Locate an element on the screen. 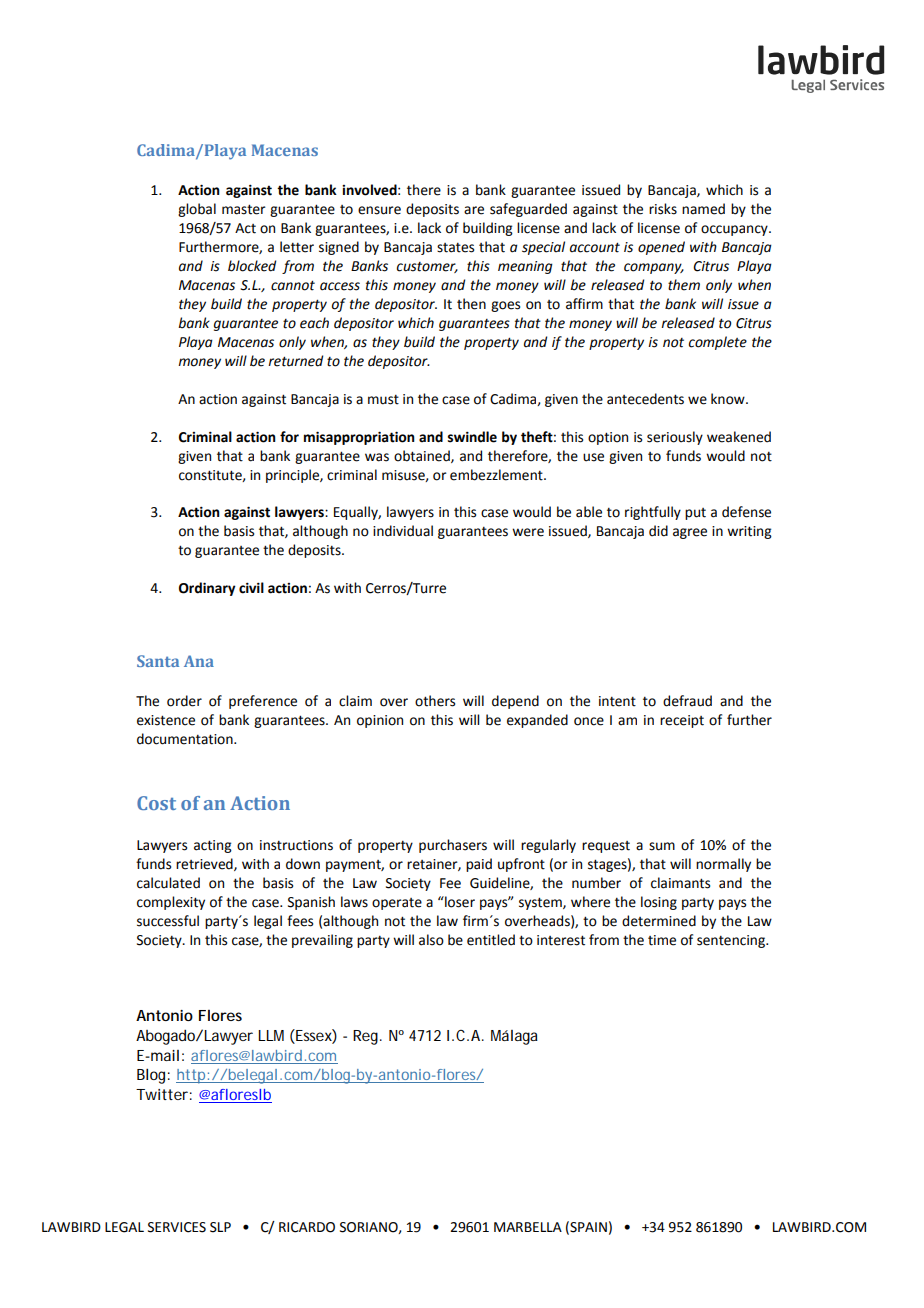 The image size is (924, 1308). others is located at coordinates (435, 701).
